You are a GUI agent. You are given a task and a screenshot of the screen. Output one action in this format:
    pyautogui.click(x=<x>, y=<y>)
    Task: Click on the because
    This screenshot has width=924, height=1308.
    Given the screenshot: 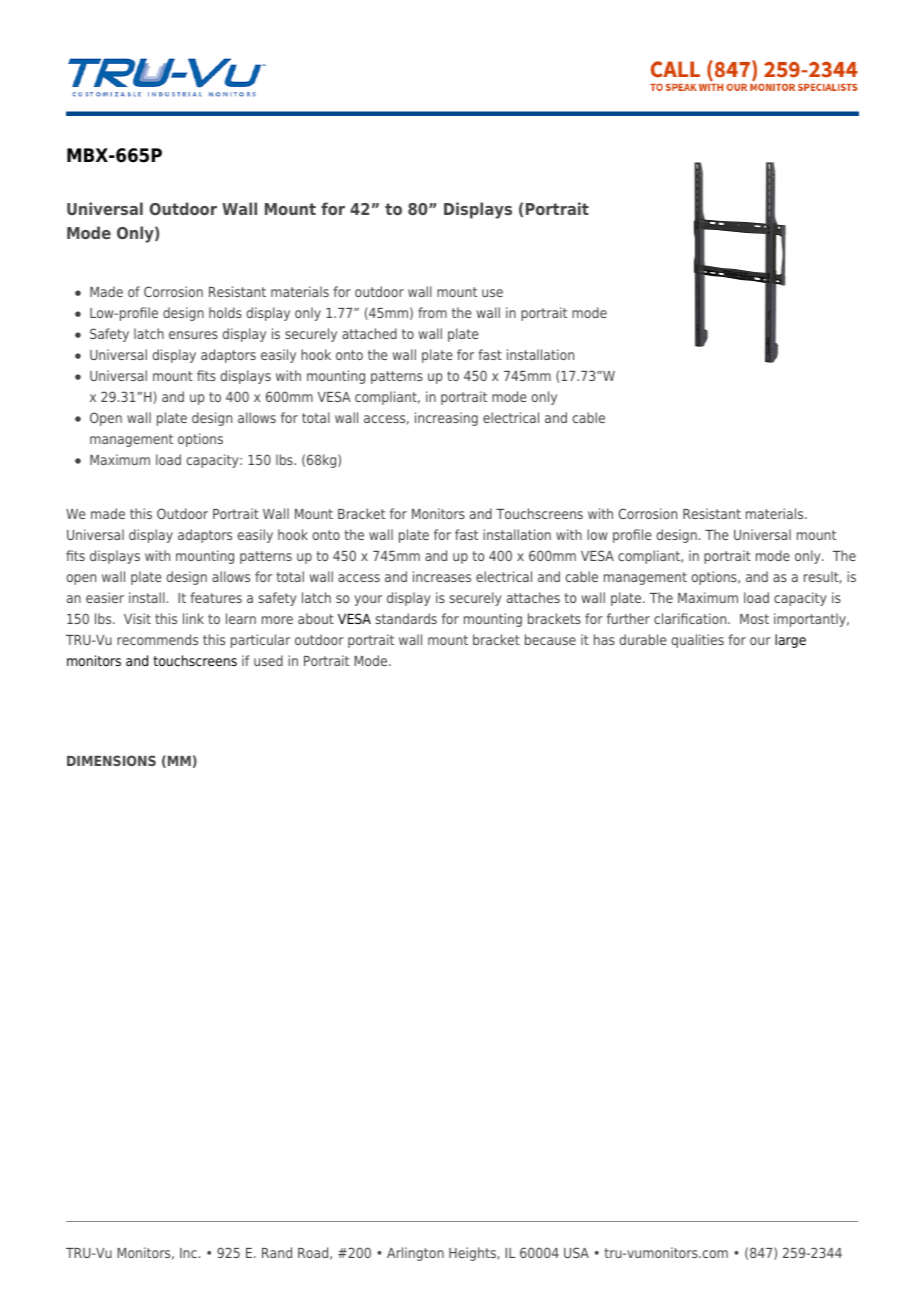 What is the action you would take?
    pyautogui.click(x=550, y=639)
